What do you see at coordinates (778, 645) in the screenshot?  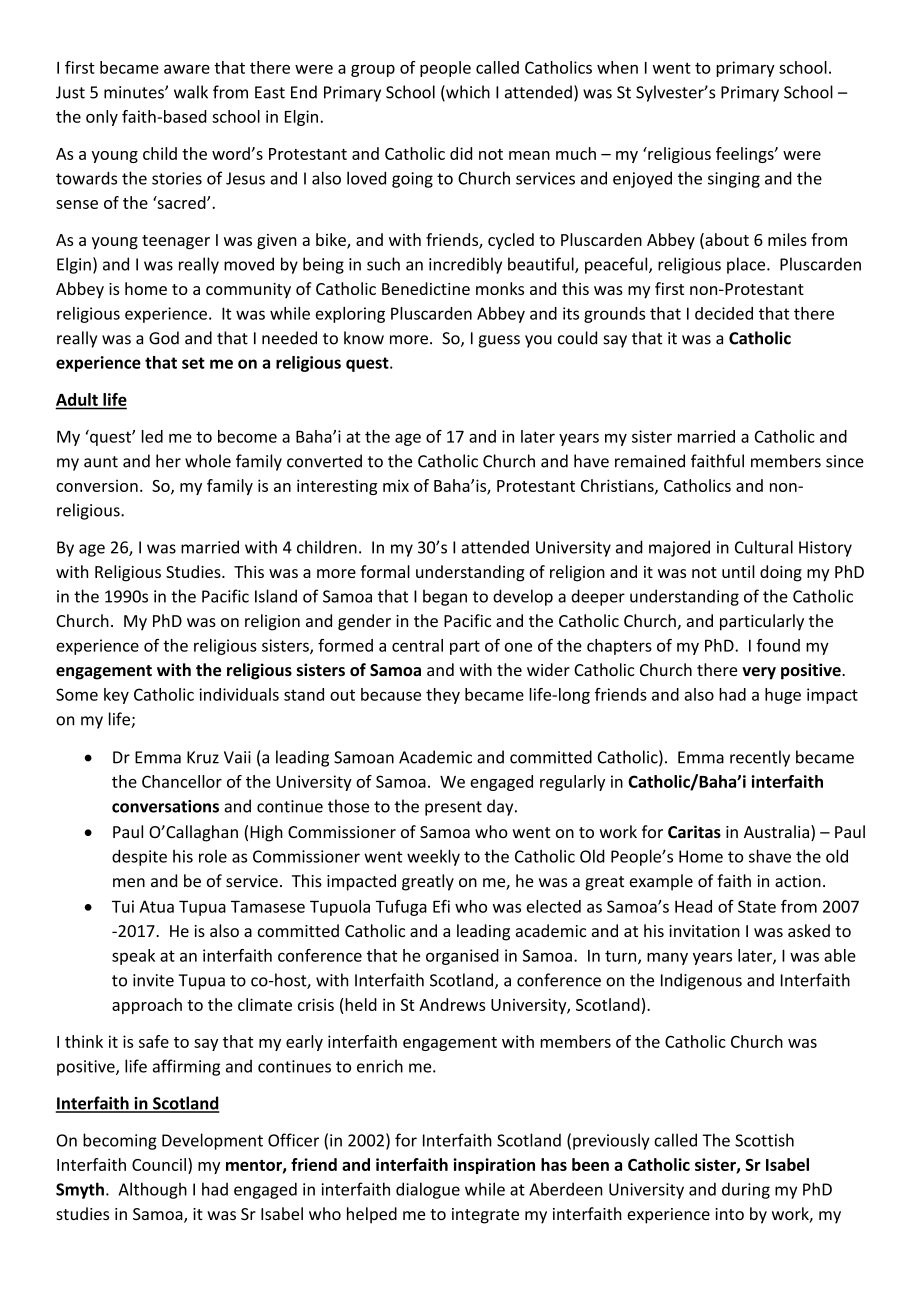 I see `found` at bounding box center [778, 645].
